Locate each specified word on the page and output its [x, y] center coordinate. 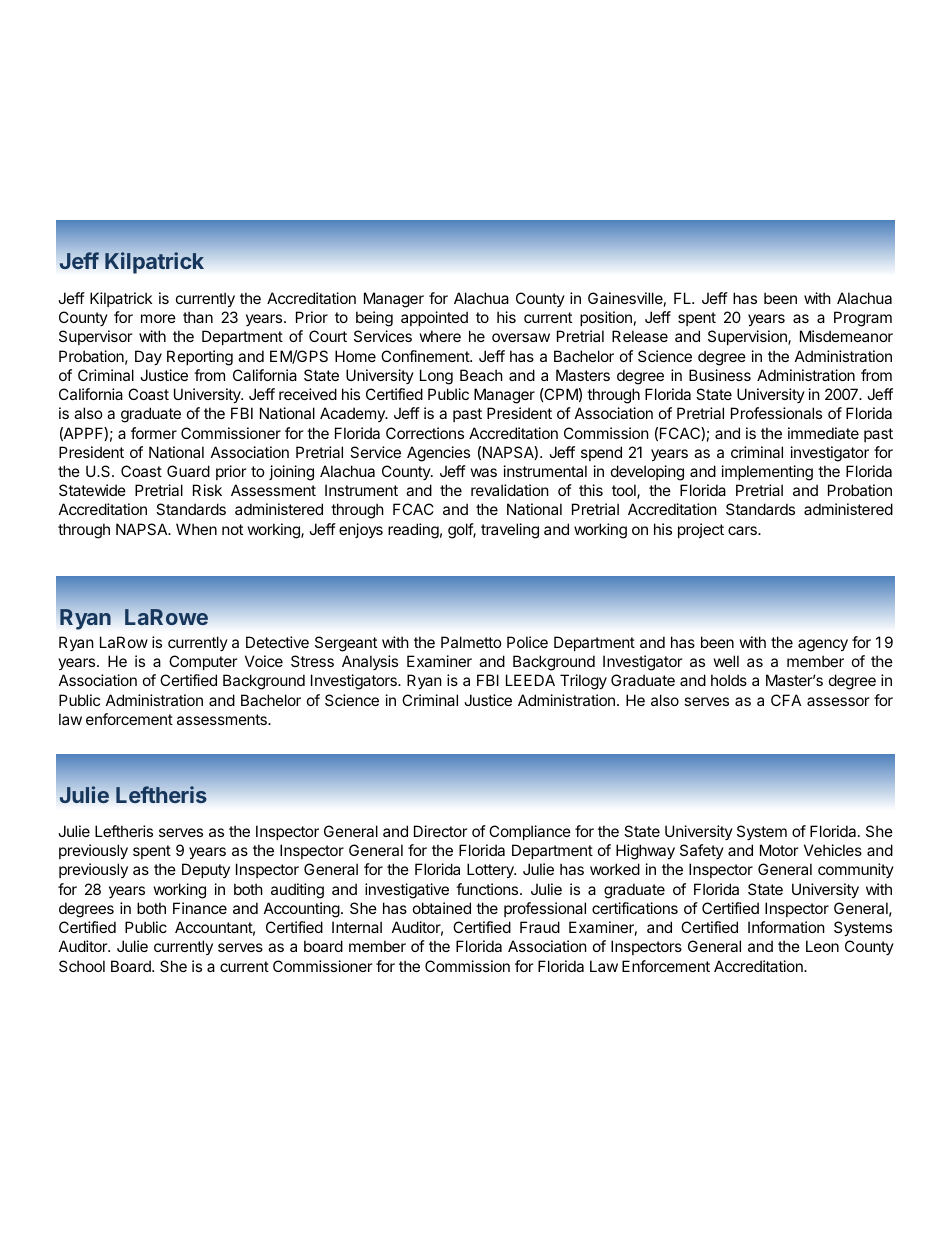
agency [823, 645]
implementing [767, 473]
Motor [779, 850]
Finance [200, 908]
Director [441, 831]
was [484, 472]
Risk [207, 490]
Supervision [748, 337]
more [158, 318]
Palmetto [471, 642]
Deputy [206, 870]
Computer [203, 662]
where [440, 336]
